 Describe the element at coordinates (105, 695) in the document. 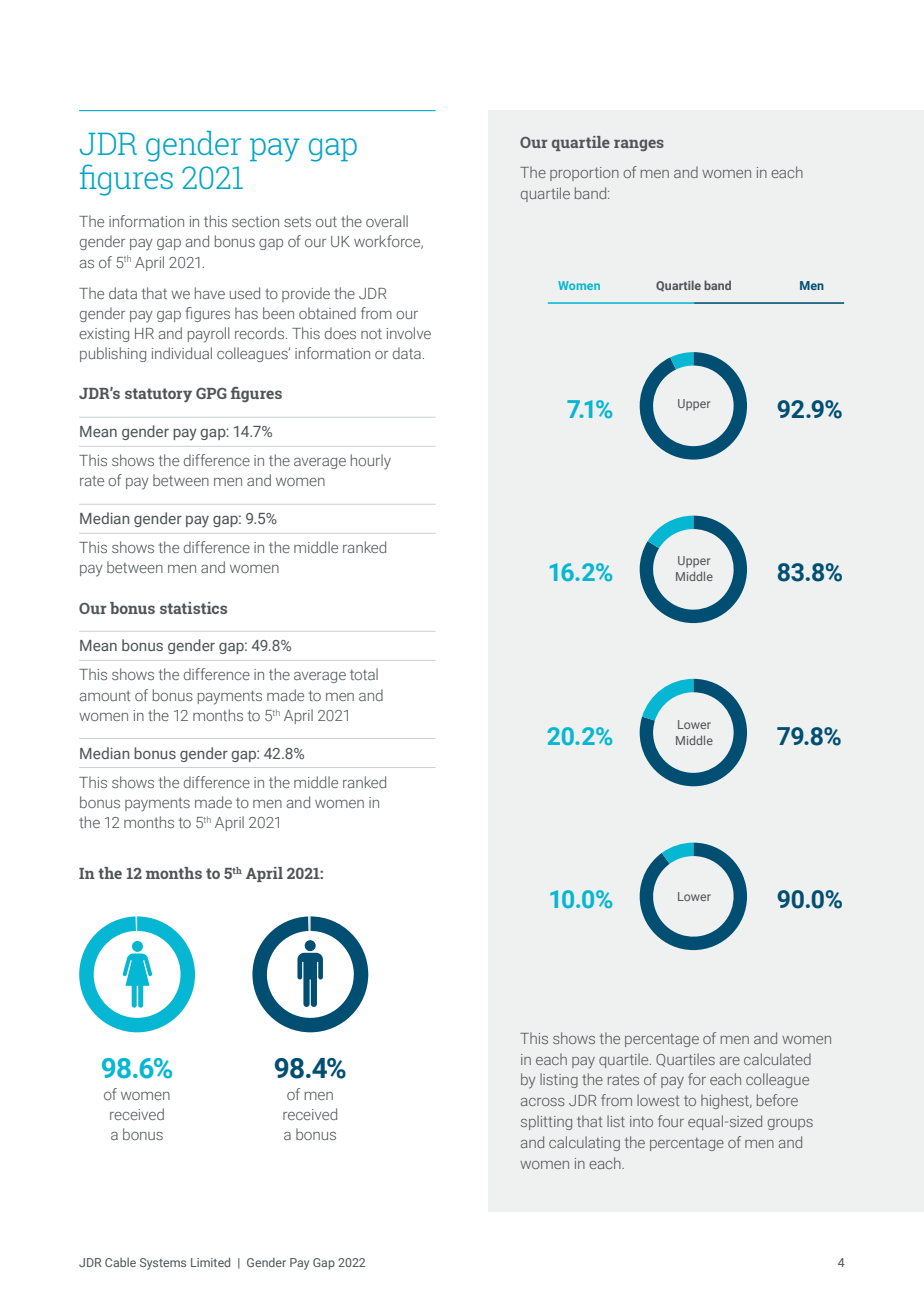

I see `amount` at that location.
